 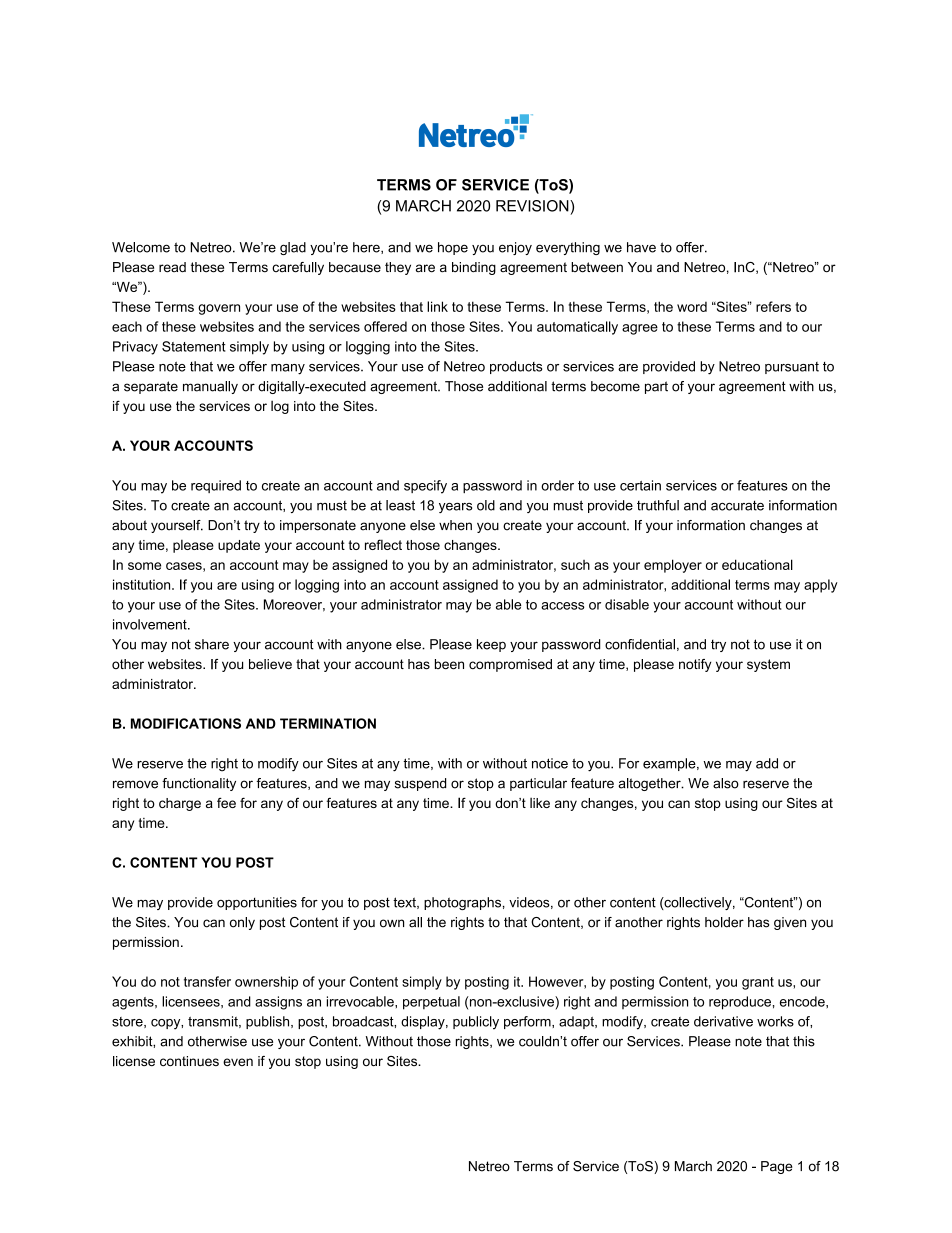 I want to click on have, so click(x=641, y=247).
